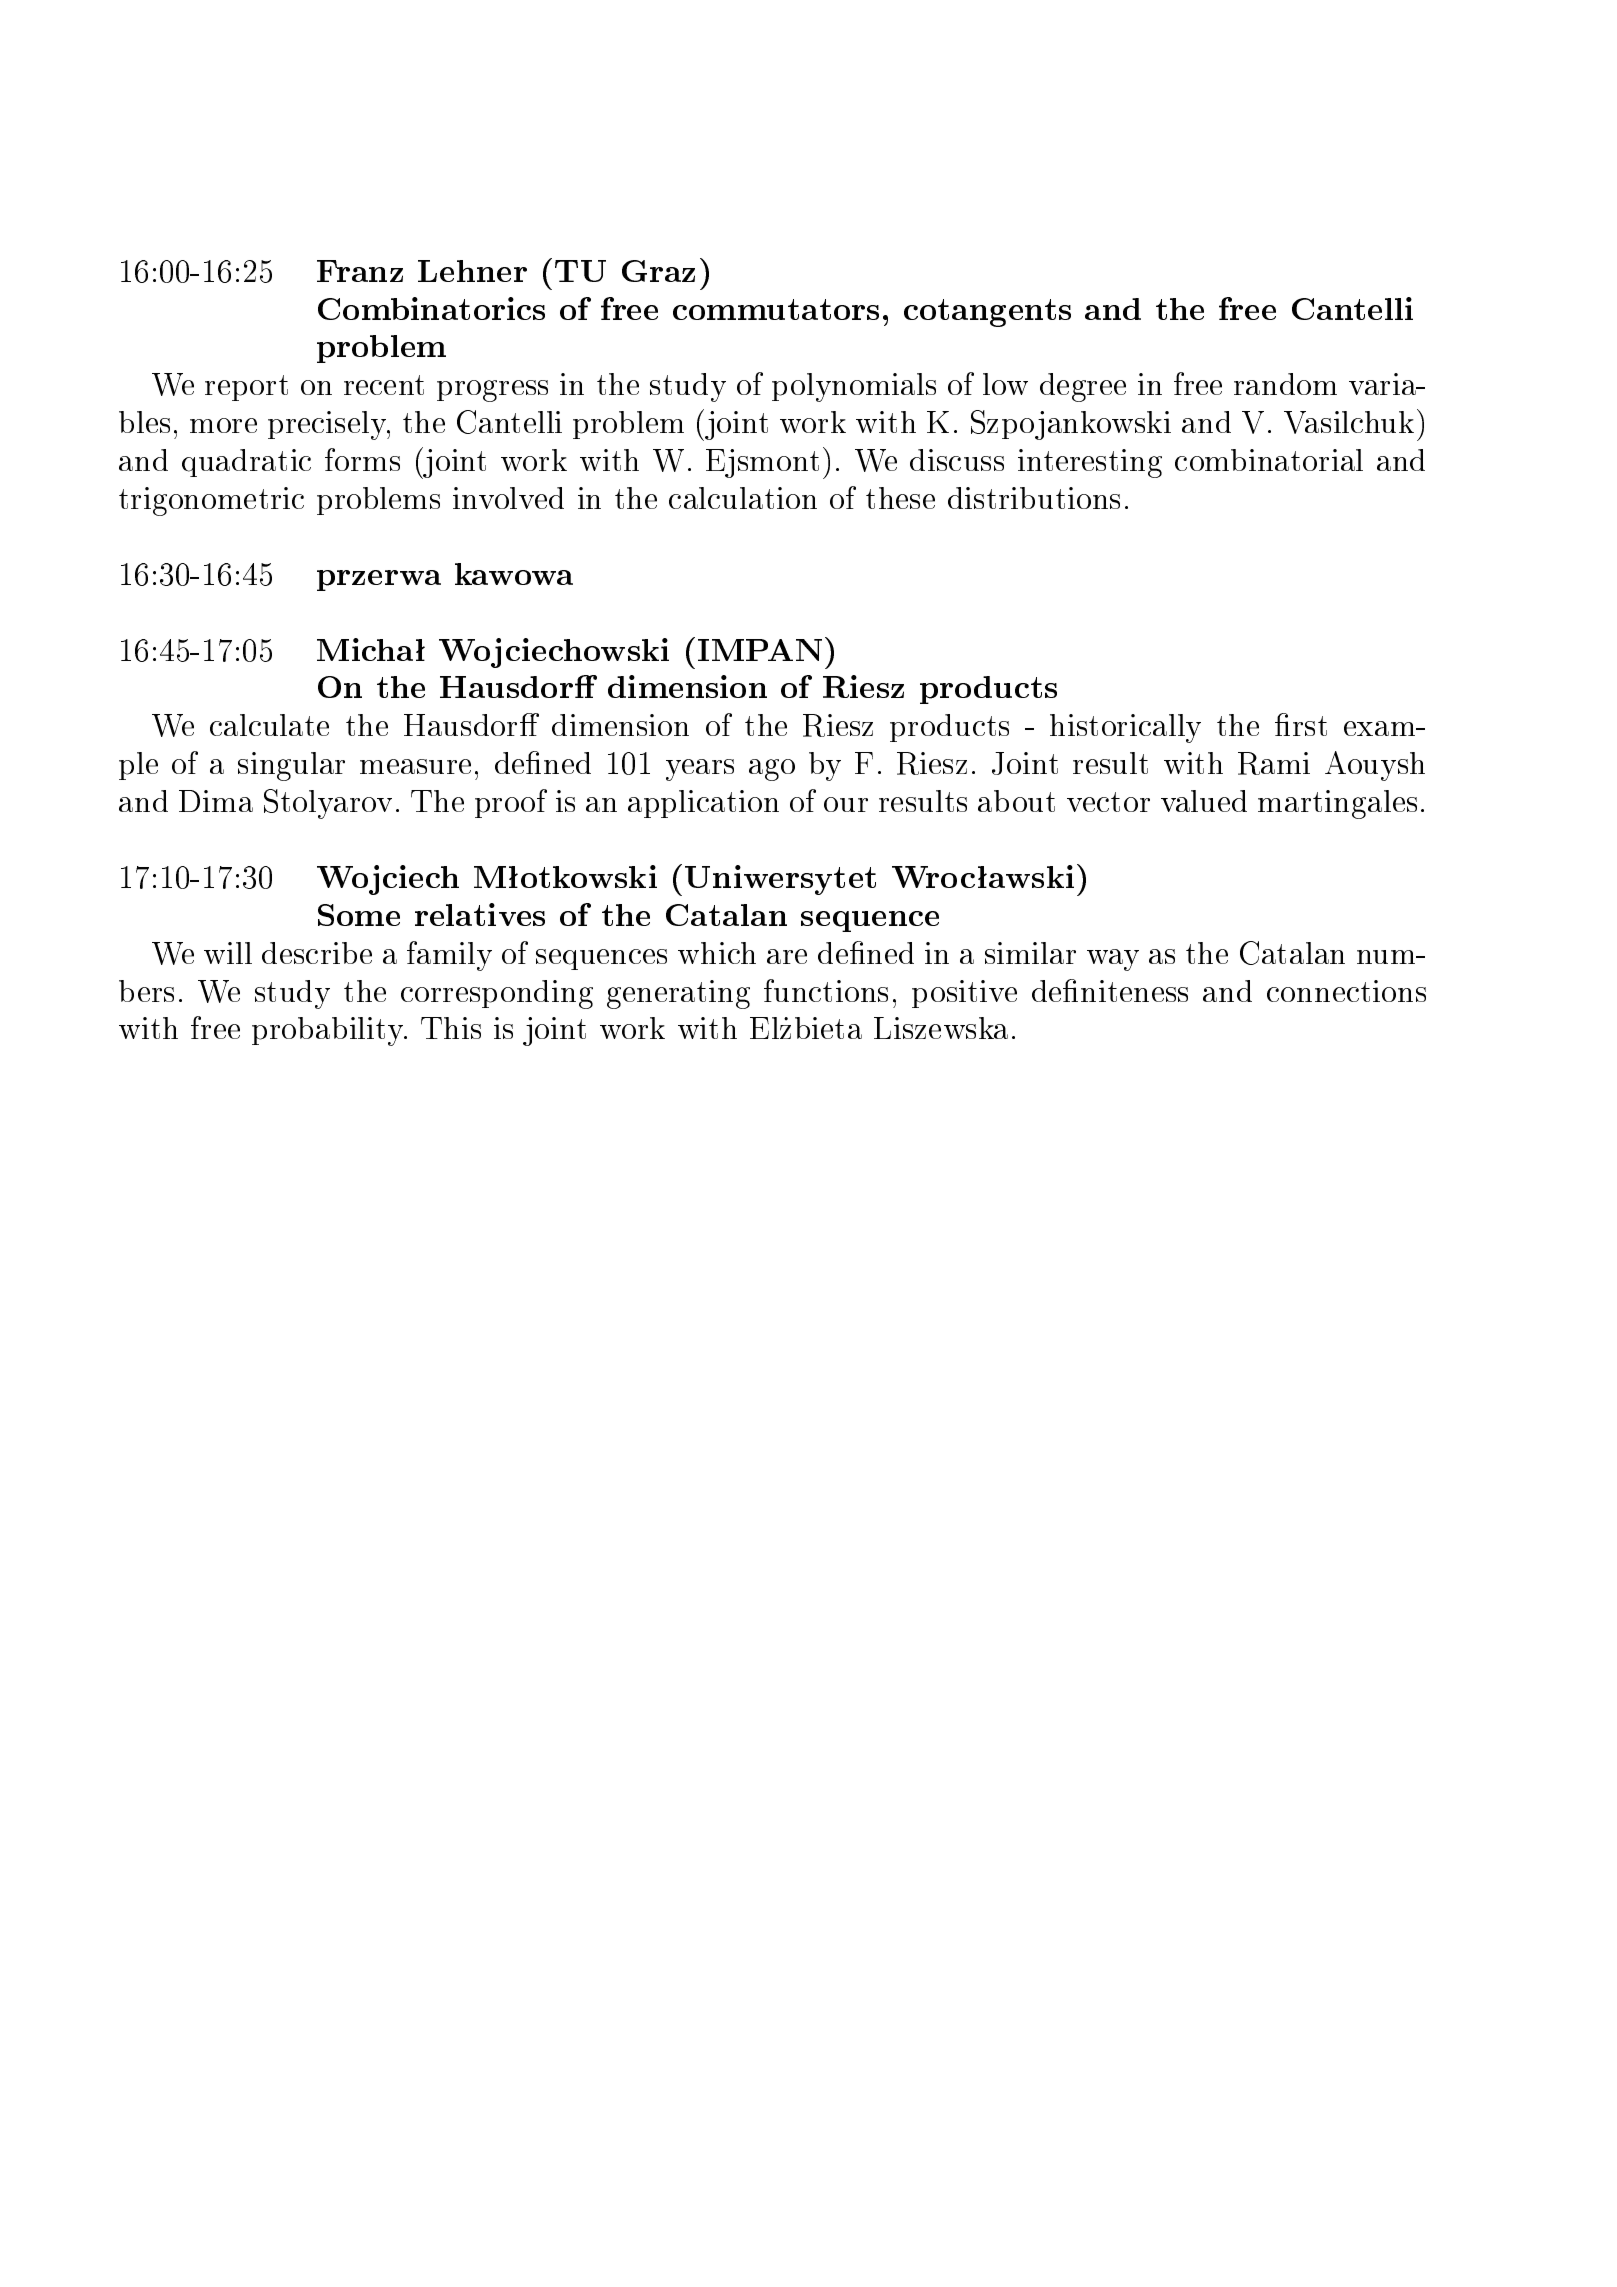  Describe the element at coordinates (1125, 728) in the screenshot. I see `historically` at that location.
